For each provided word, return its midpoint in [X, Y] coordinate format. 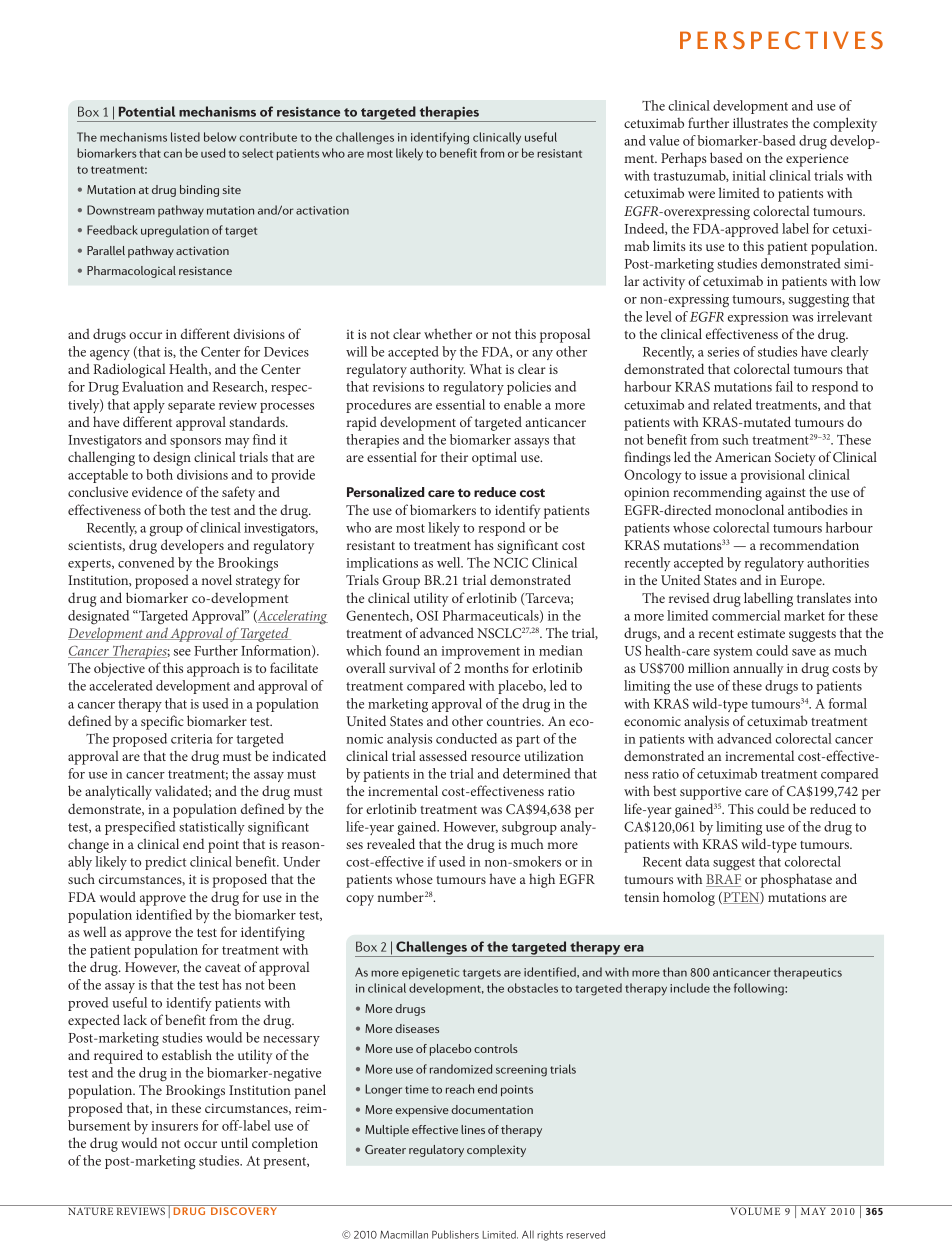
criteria [192, 739]
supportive [710, 793]
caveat [223, 968]
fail [784, 386]
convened [146, 562]
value [664, 140]
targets [482, 974]
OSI [427, 615]
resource [495, 757]
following [760, 989]
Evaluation [153, 386]
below [220, 137]
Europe [802, 582]
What [486, 368]
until [234, 1142]
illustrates [760, 122]
